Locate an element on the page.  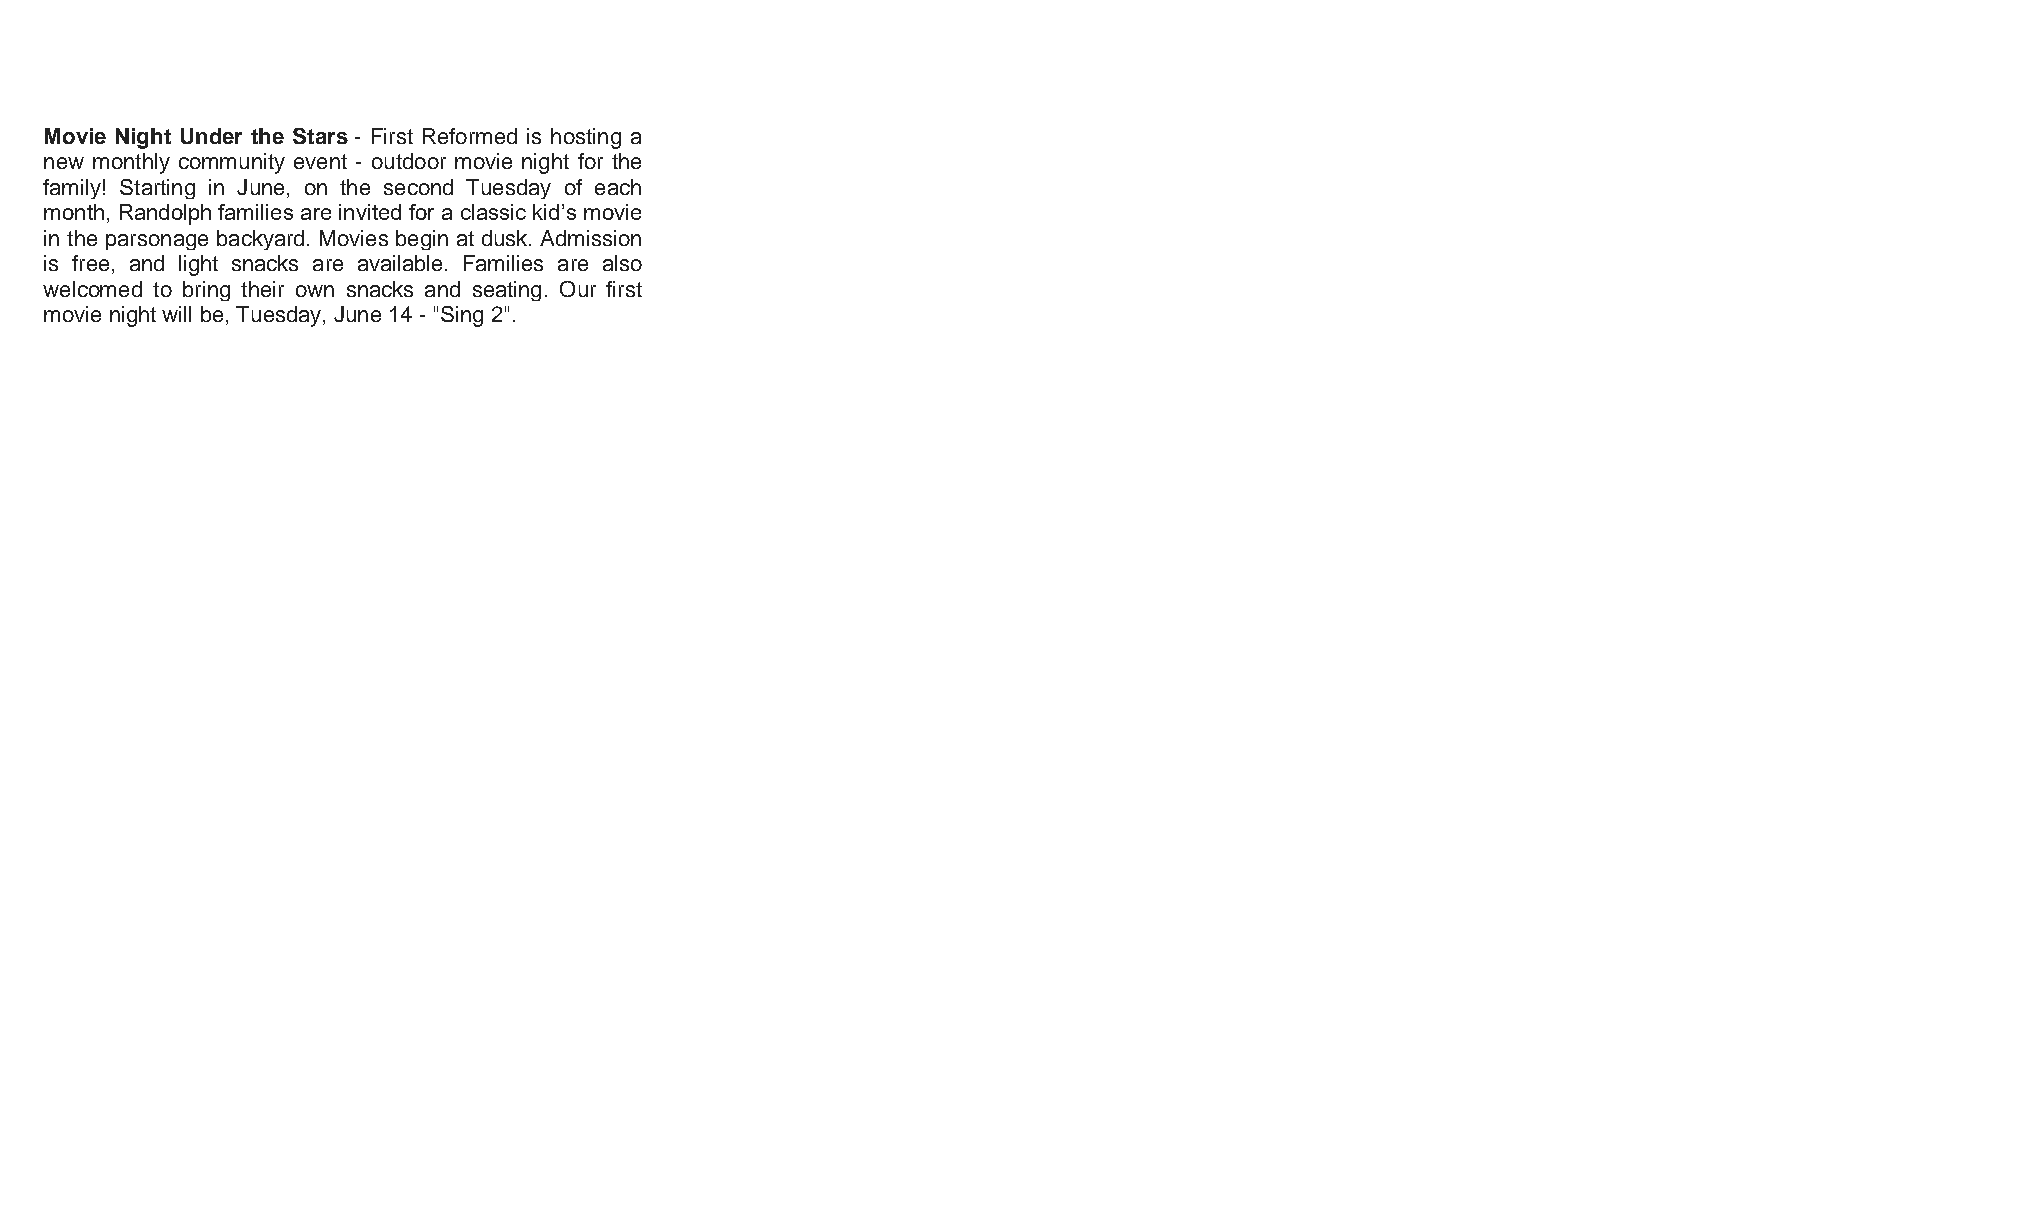
hosting is located at coordinates (586, 138).
